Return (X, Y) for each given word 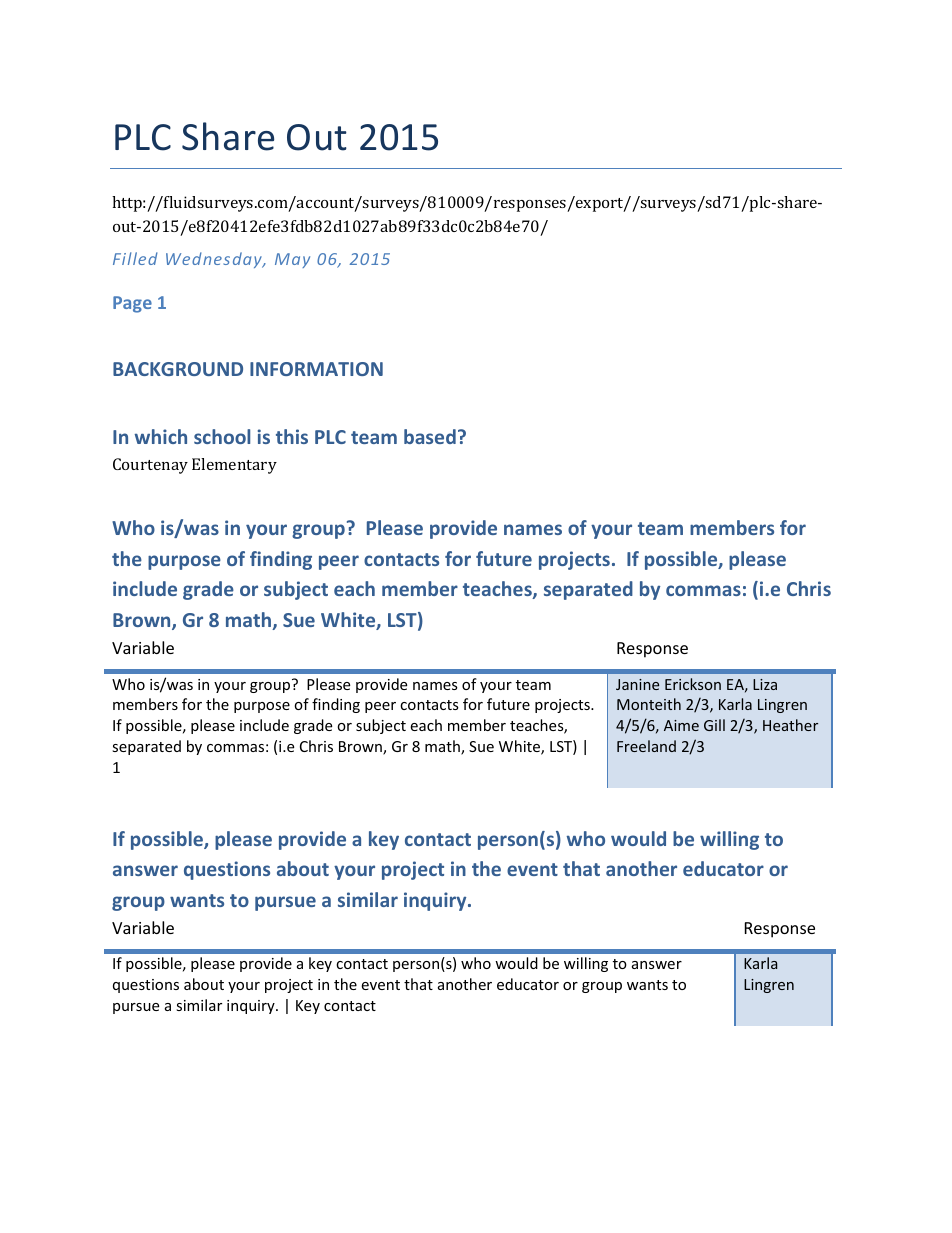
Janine (637, 684)
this (292, 436)
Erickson (693, 684)
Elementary (234, 466)
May (292, 260)
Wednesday (215, 260)
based (430, 436)
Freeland (646, 746)
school (222, 436)
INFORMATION (316, 369)
